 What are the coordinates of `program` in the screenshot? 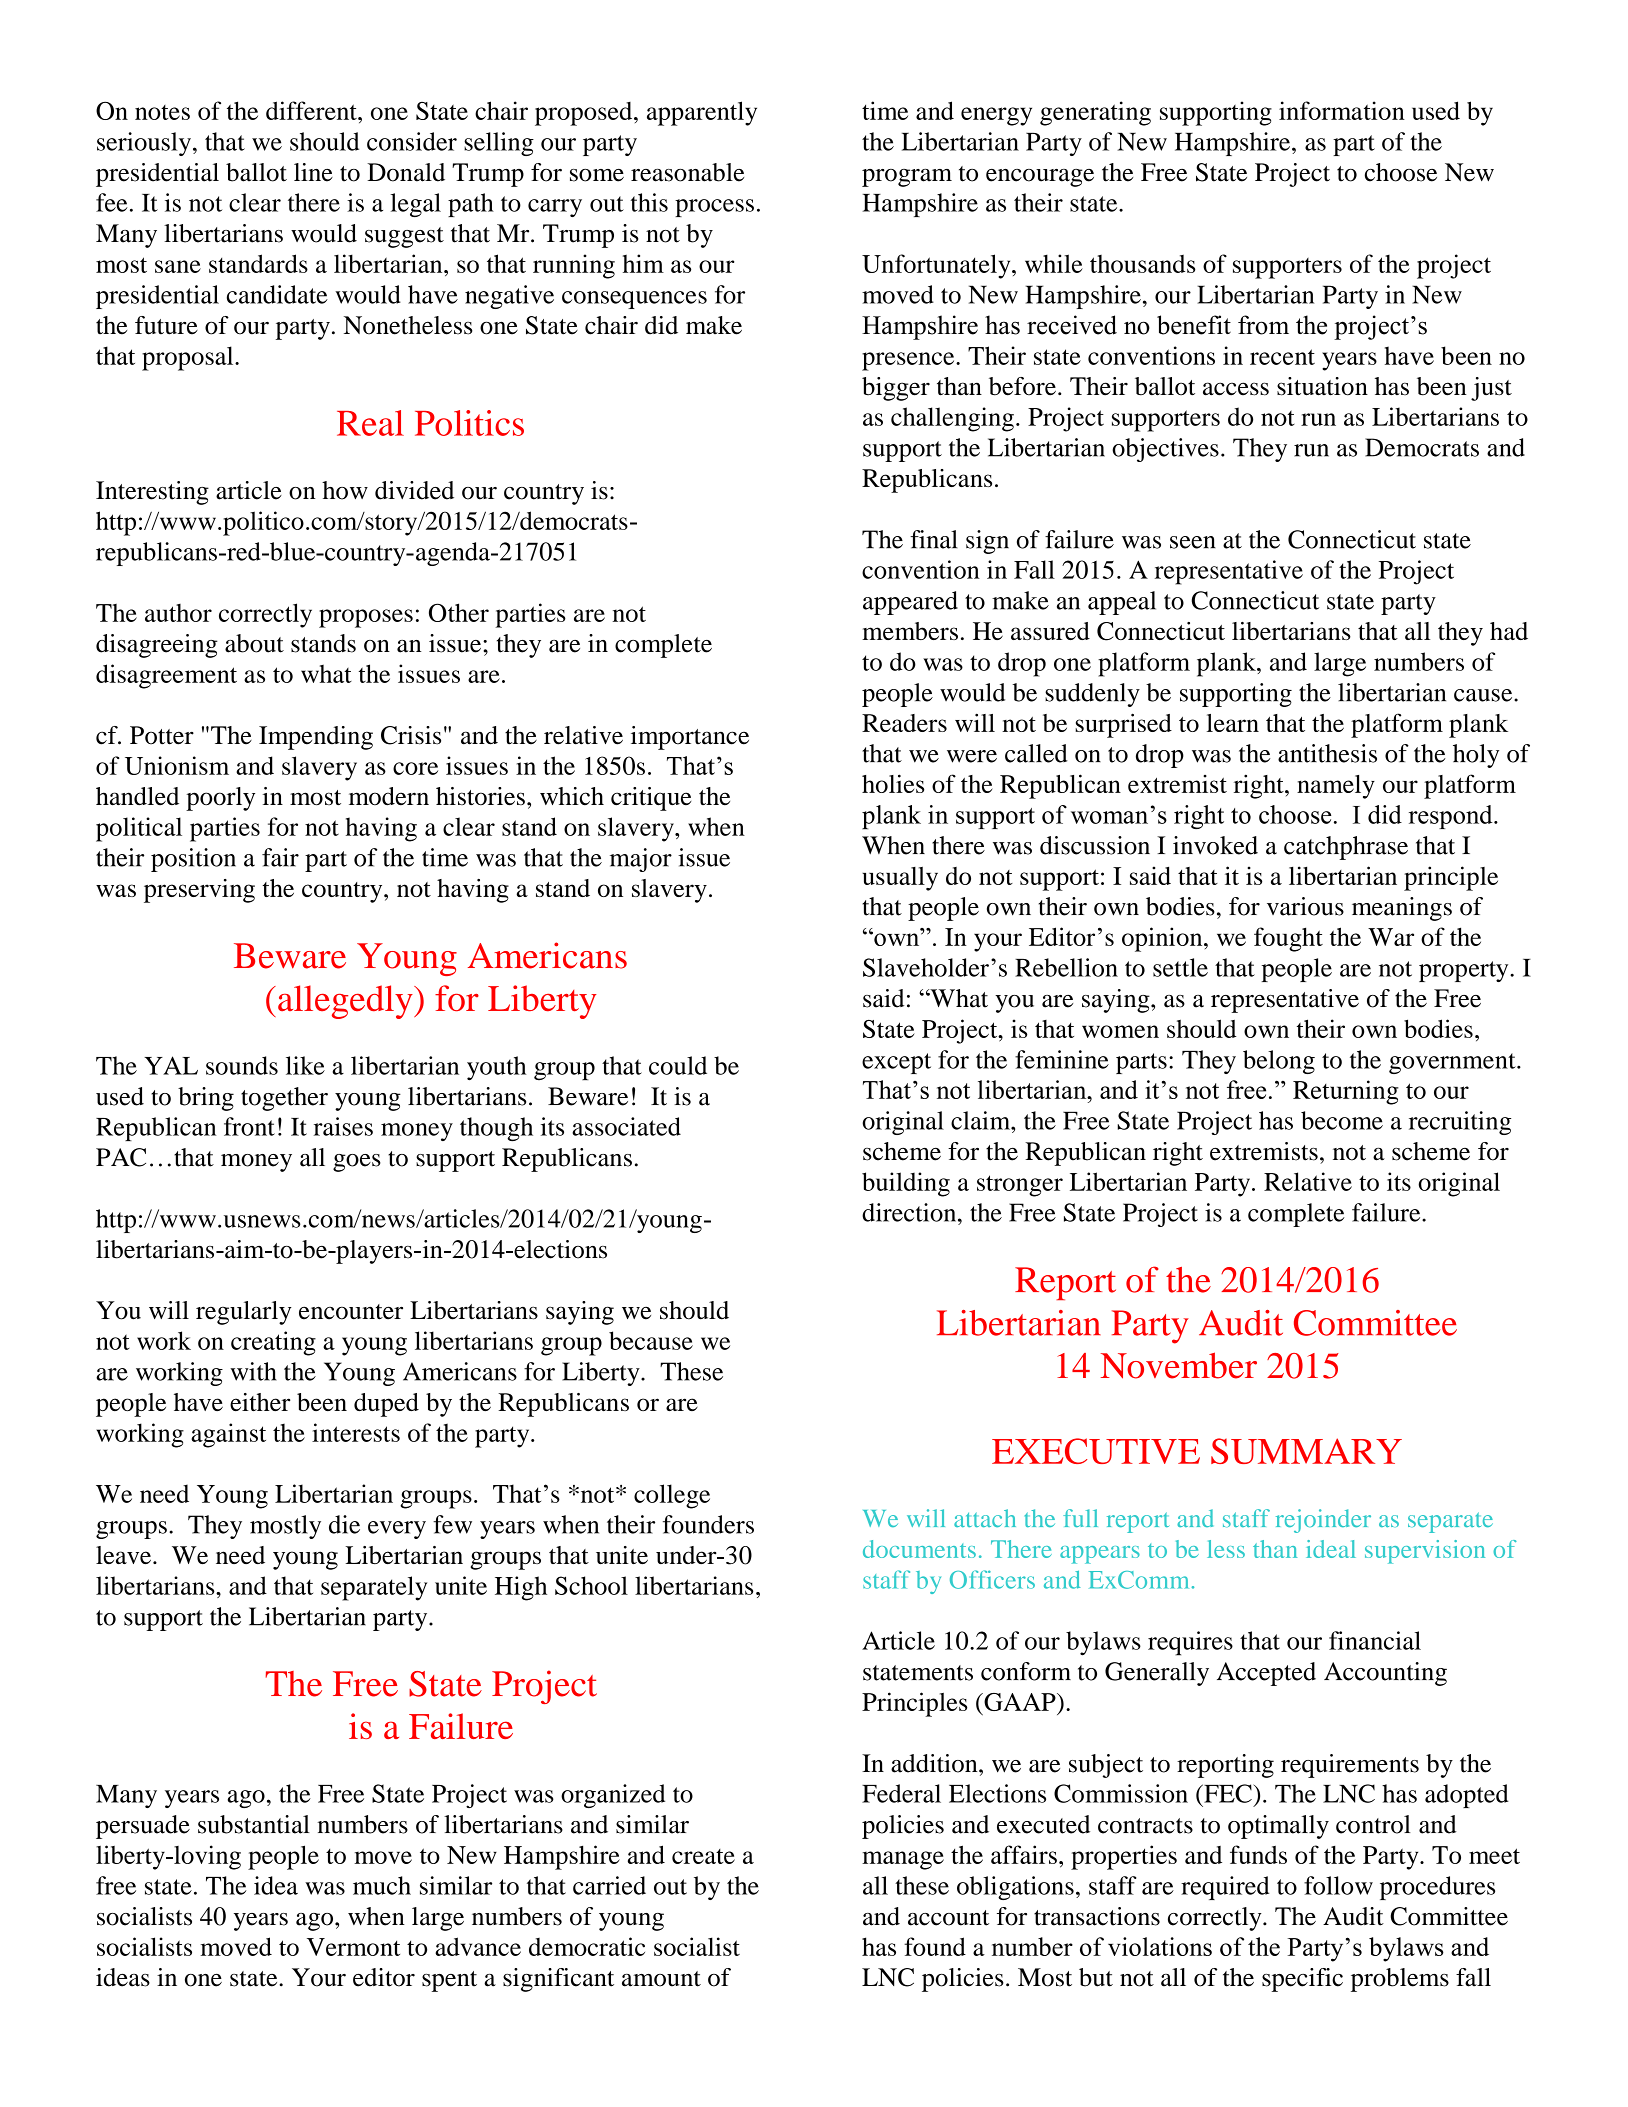 It's located at (907, 178).
